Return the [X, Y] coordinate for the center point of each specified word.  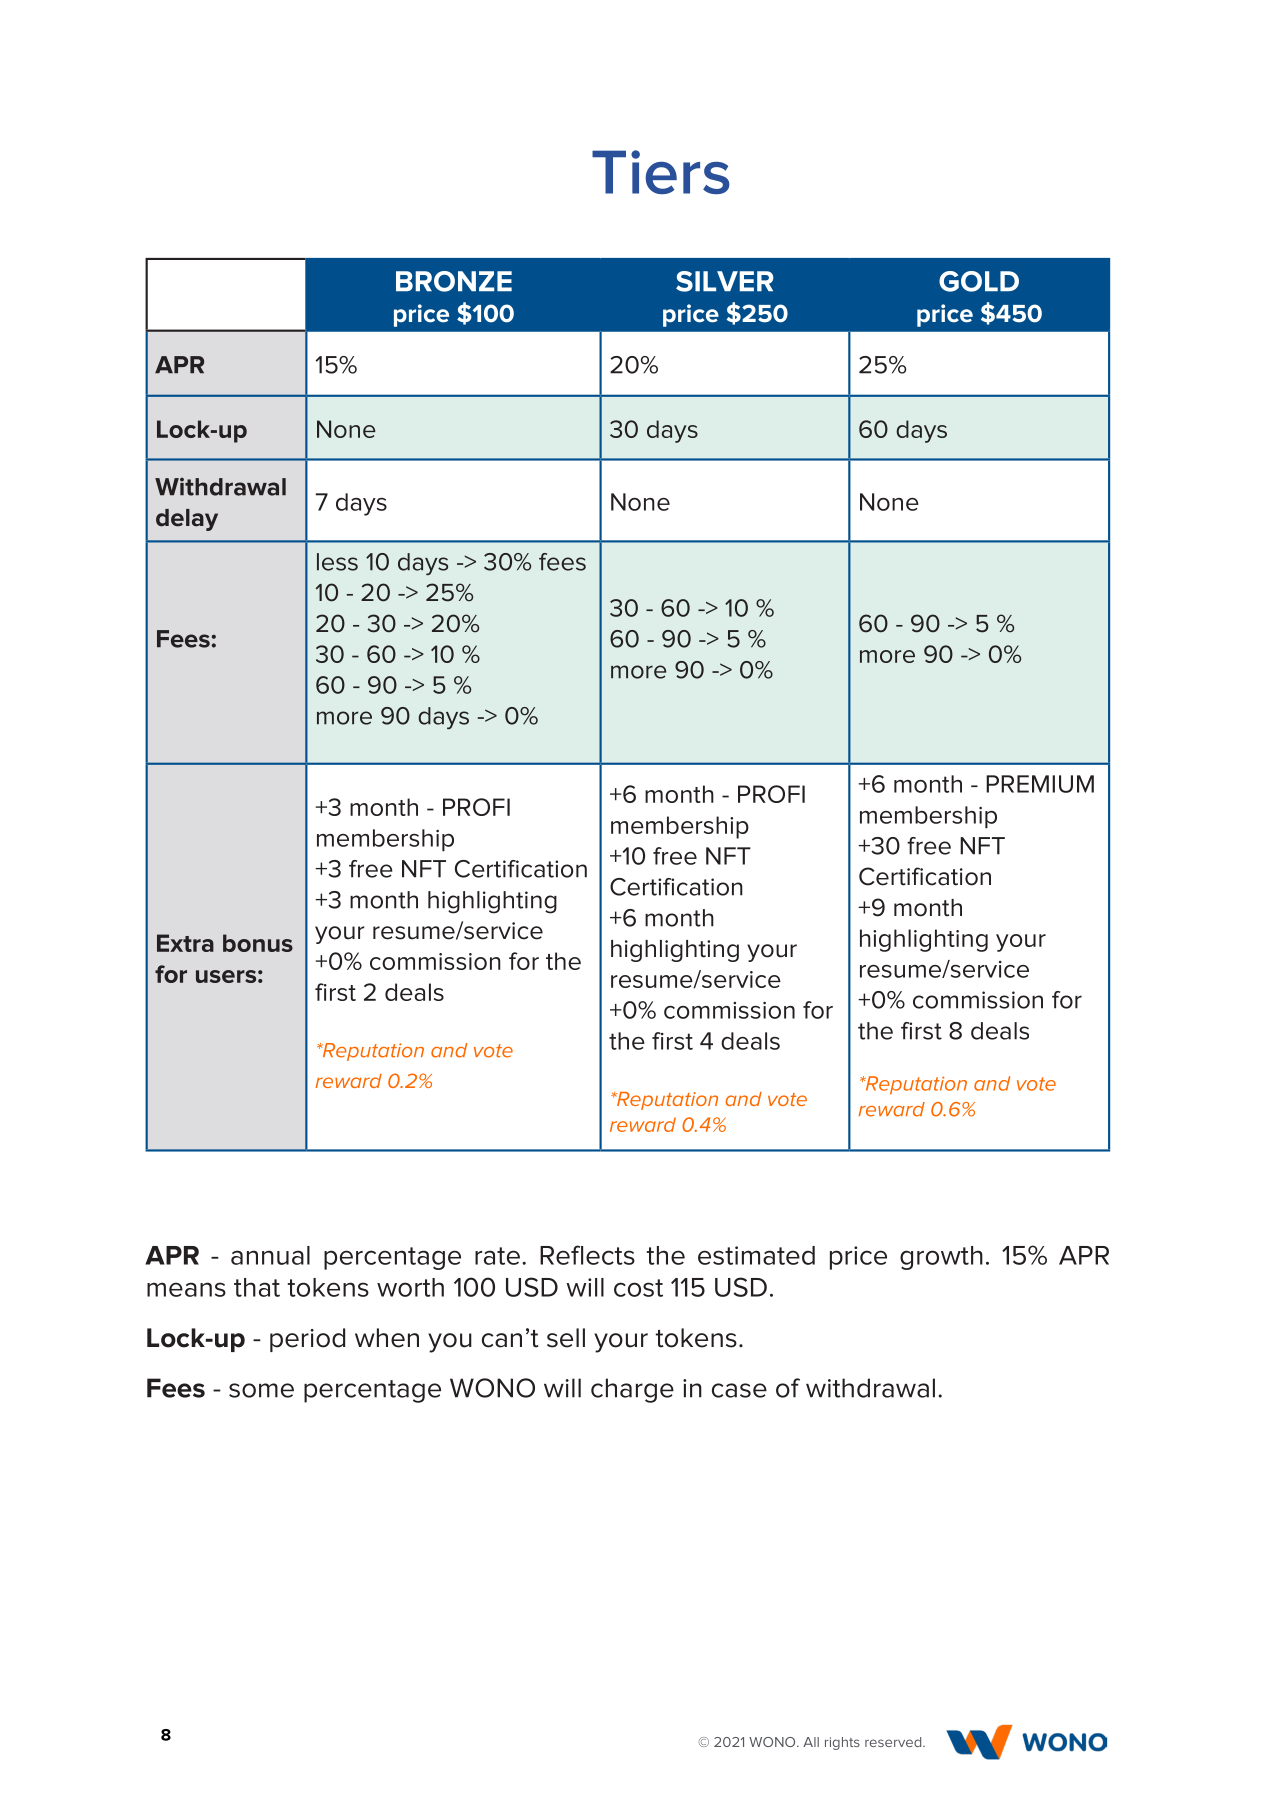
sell [566, 1338]
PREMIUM [1040, 784]
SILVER [725, 281]
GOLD [979, 281]
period [307, 1340]
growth [941, 1258]
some [261, 1390]
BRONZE [454, 281]
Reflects [587, 1255]
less [337, 562]
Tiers [661, 172]
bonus [258, 943]
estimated [756, 1255]
